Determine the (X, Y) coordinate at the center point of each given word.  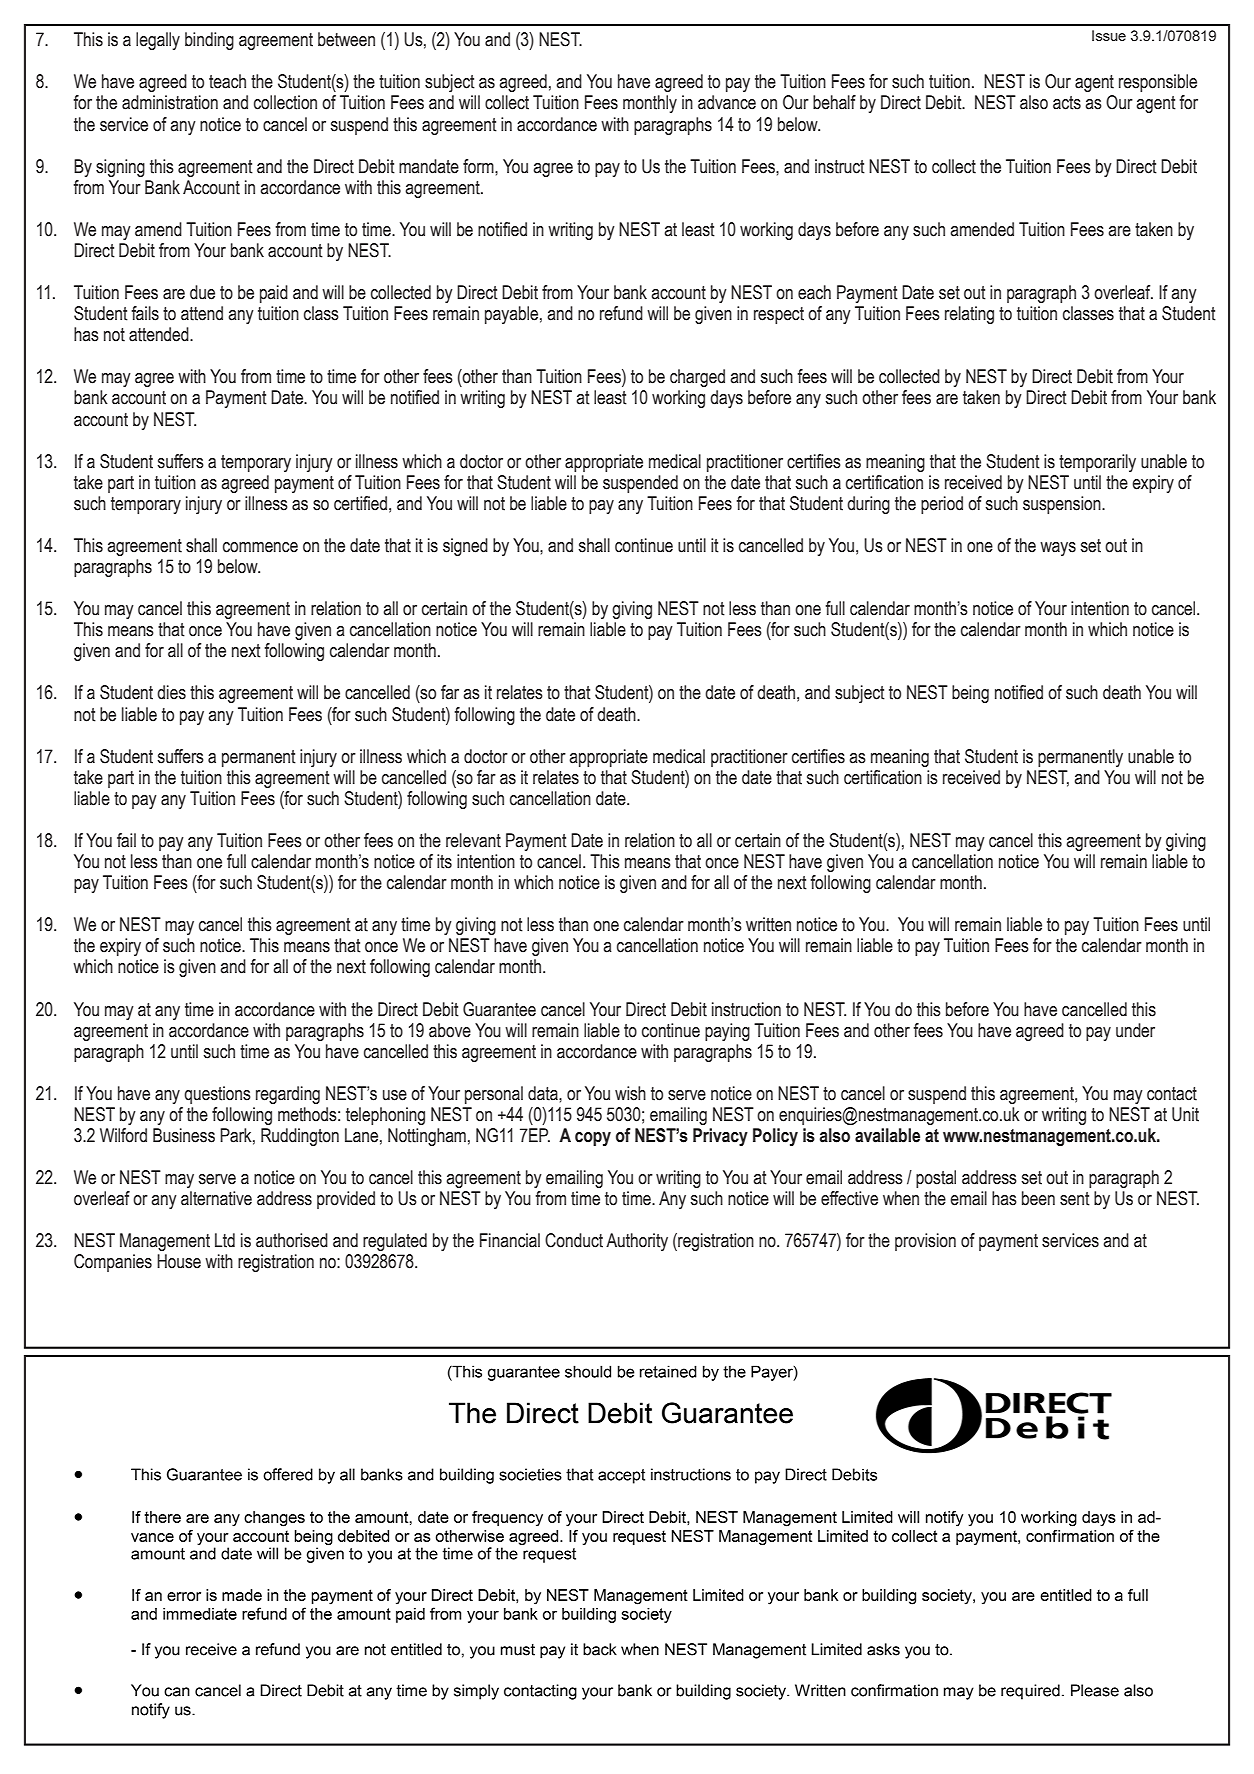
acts (1067, 103)
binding (209, 41)
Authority (637, 1242)
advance (727, 102)
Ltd (225, 1240)
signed (465, 547)
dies (171, 692)
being (970, 694)
